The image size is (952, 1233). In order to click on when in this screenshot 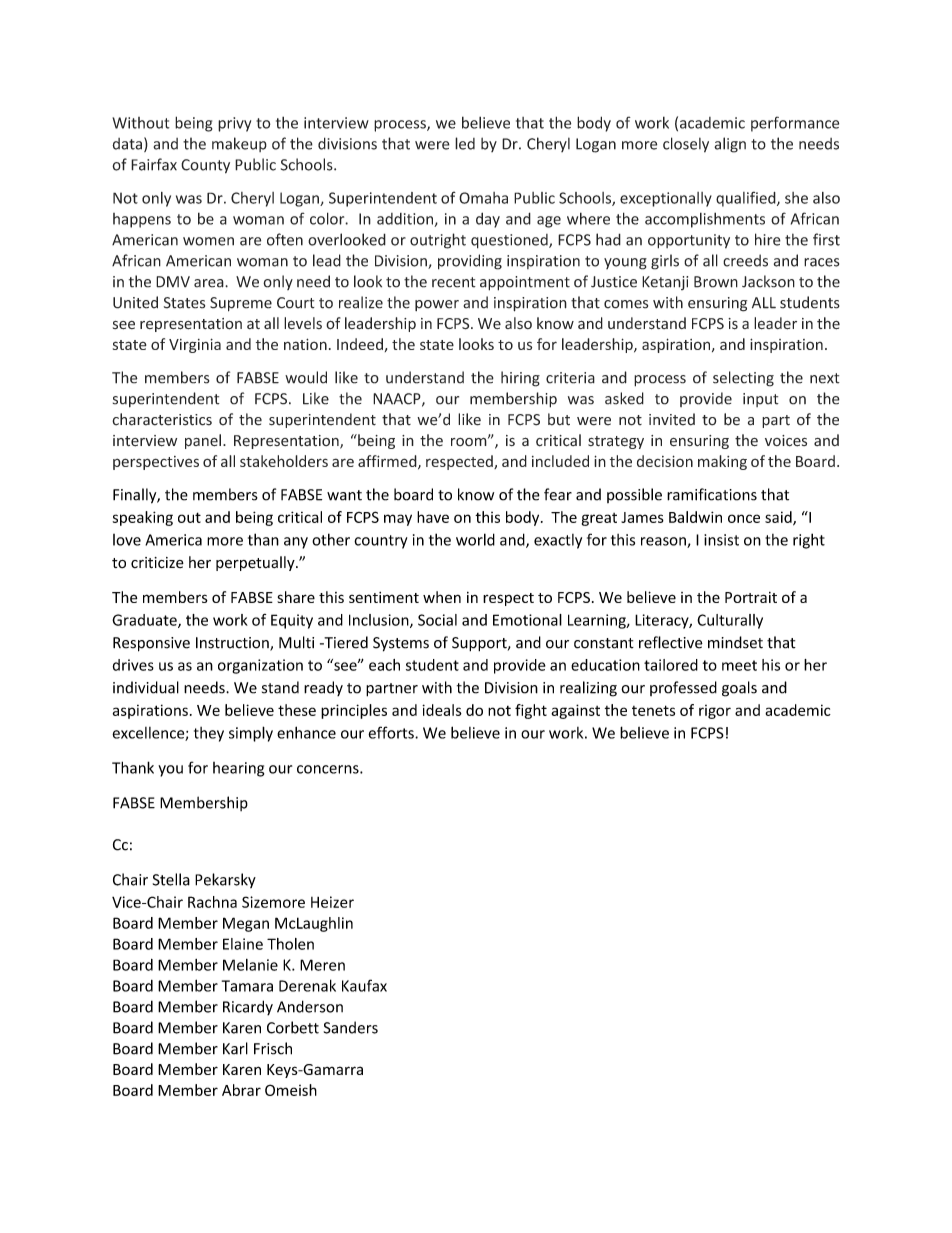, I will do `click(442, 597)`.
